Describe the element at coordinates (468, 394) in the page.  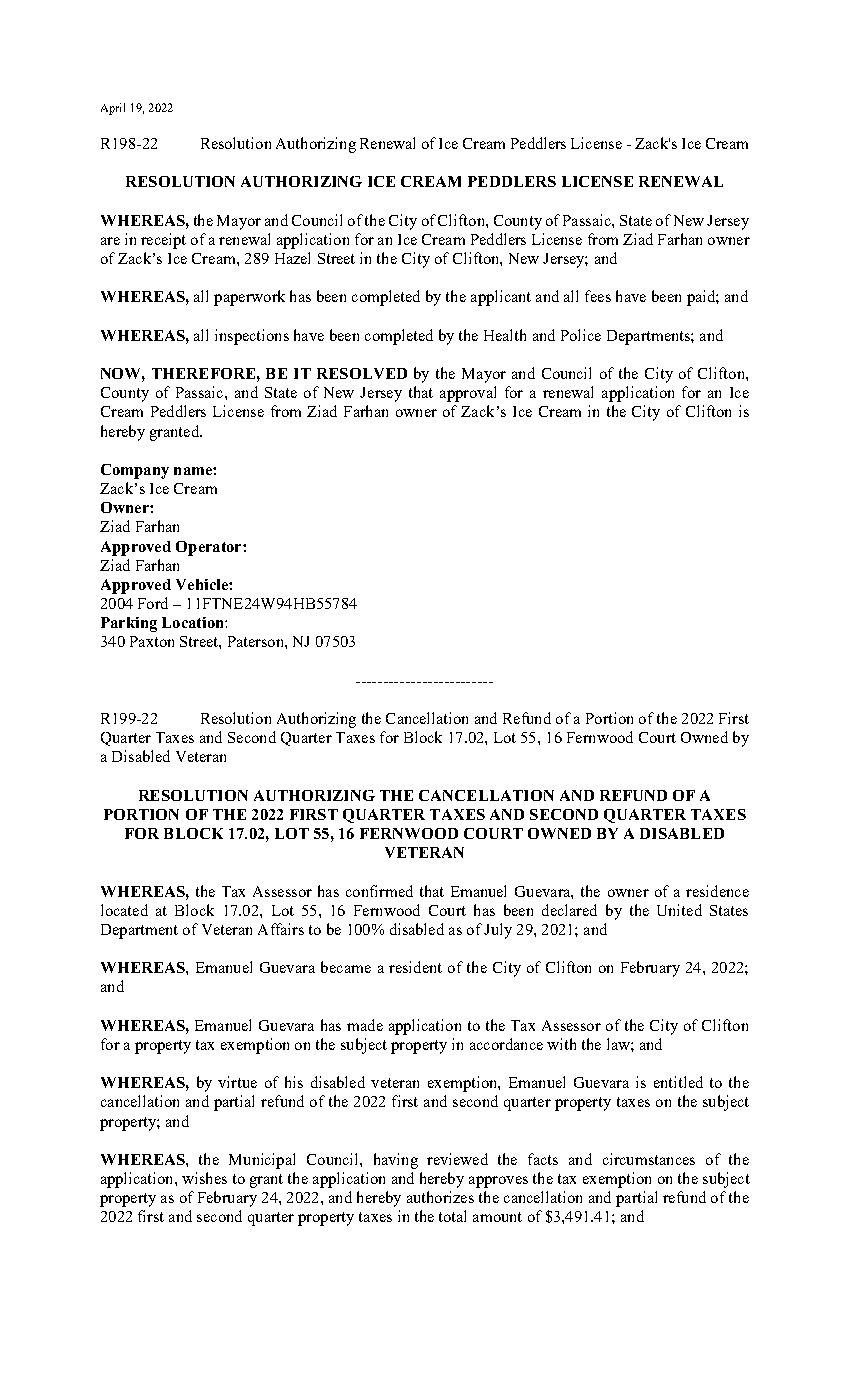
I see `approval` at that location.
